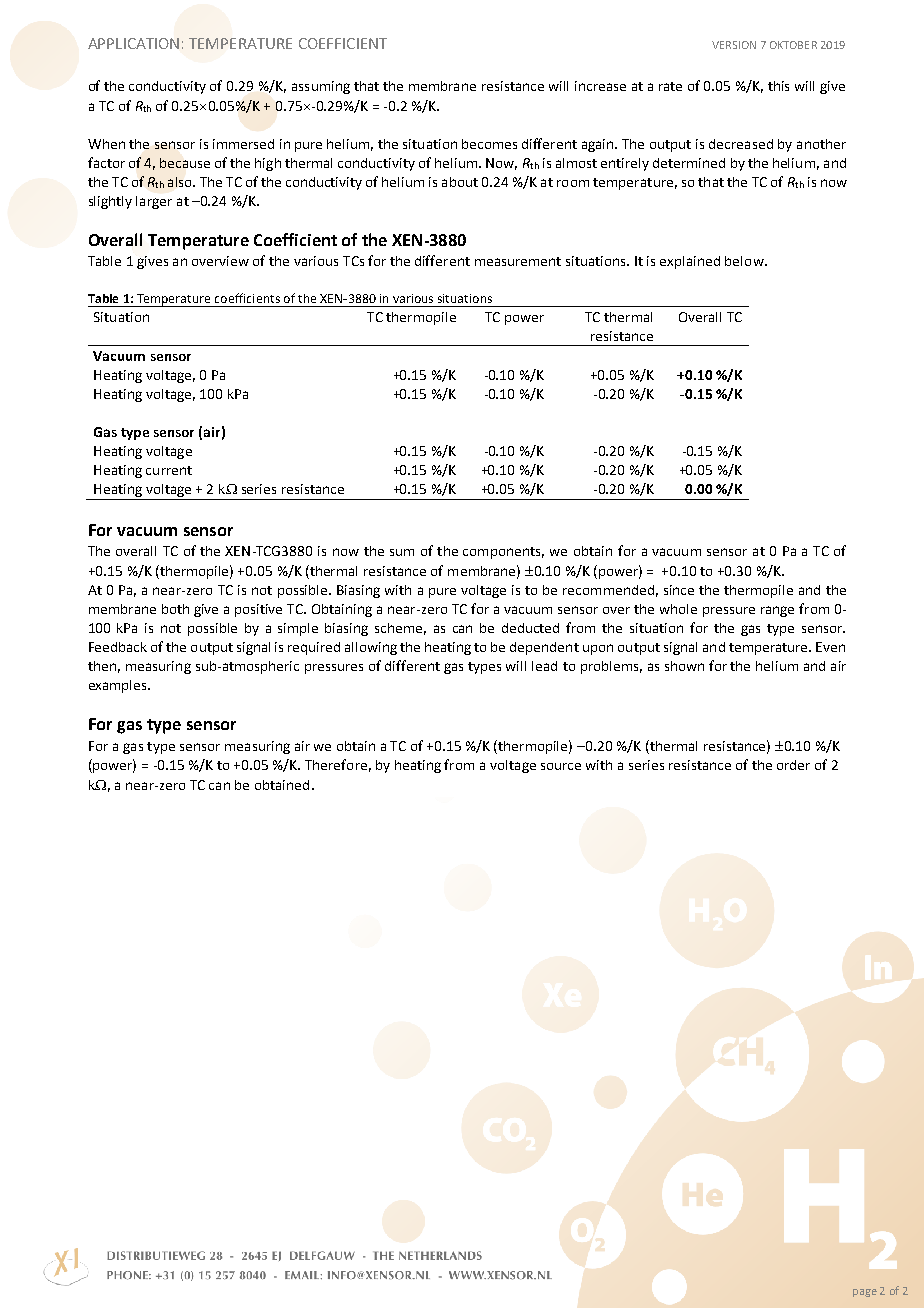  I want to click on order, so click(793, 765).
